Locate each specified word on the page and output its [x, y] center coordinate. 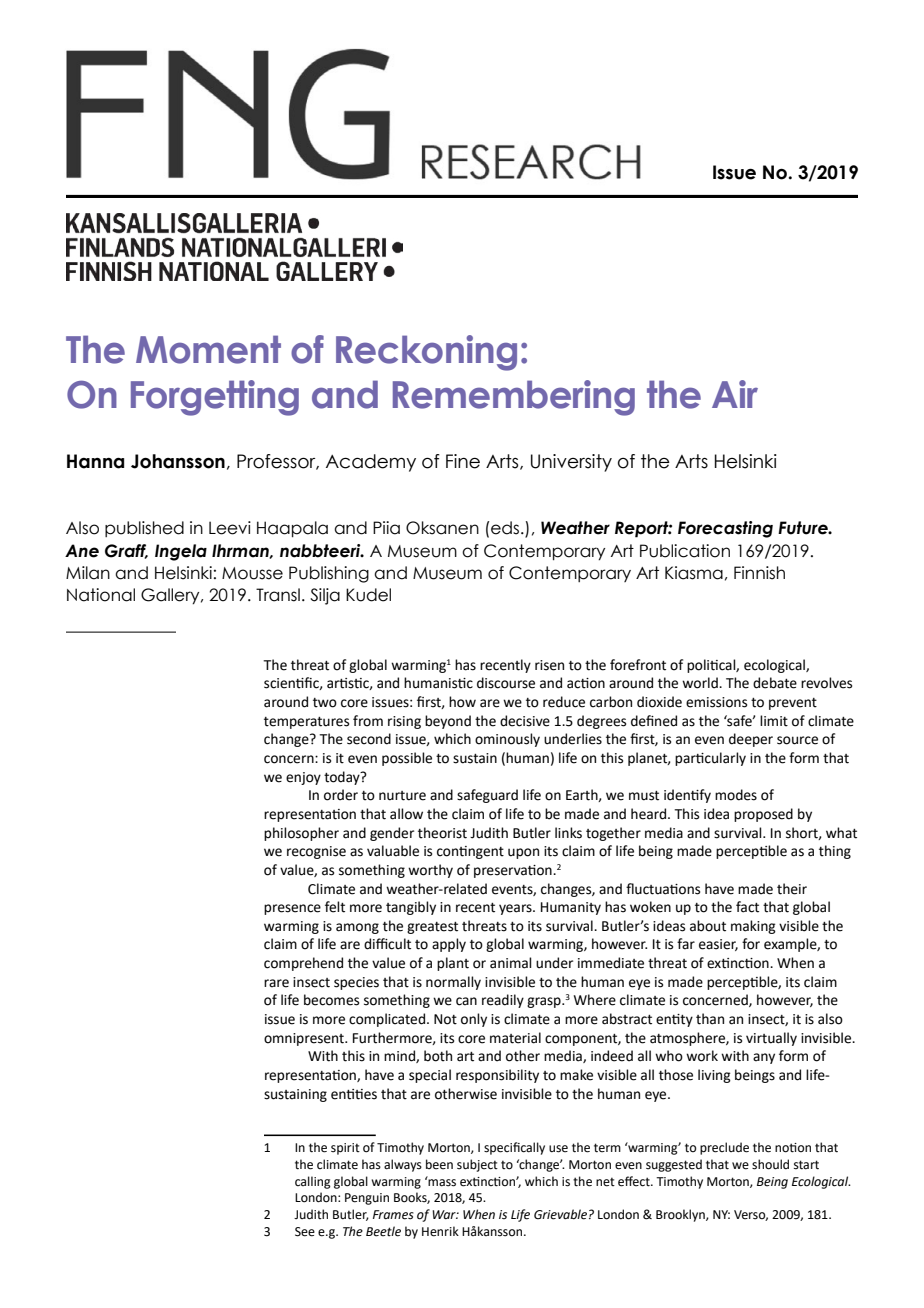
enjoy [303, 778]
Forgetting [215, 398]
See [305, 1232]
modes [736, 795]
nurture [402, 796]
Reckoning [426, 353]
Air [735, 394]
